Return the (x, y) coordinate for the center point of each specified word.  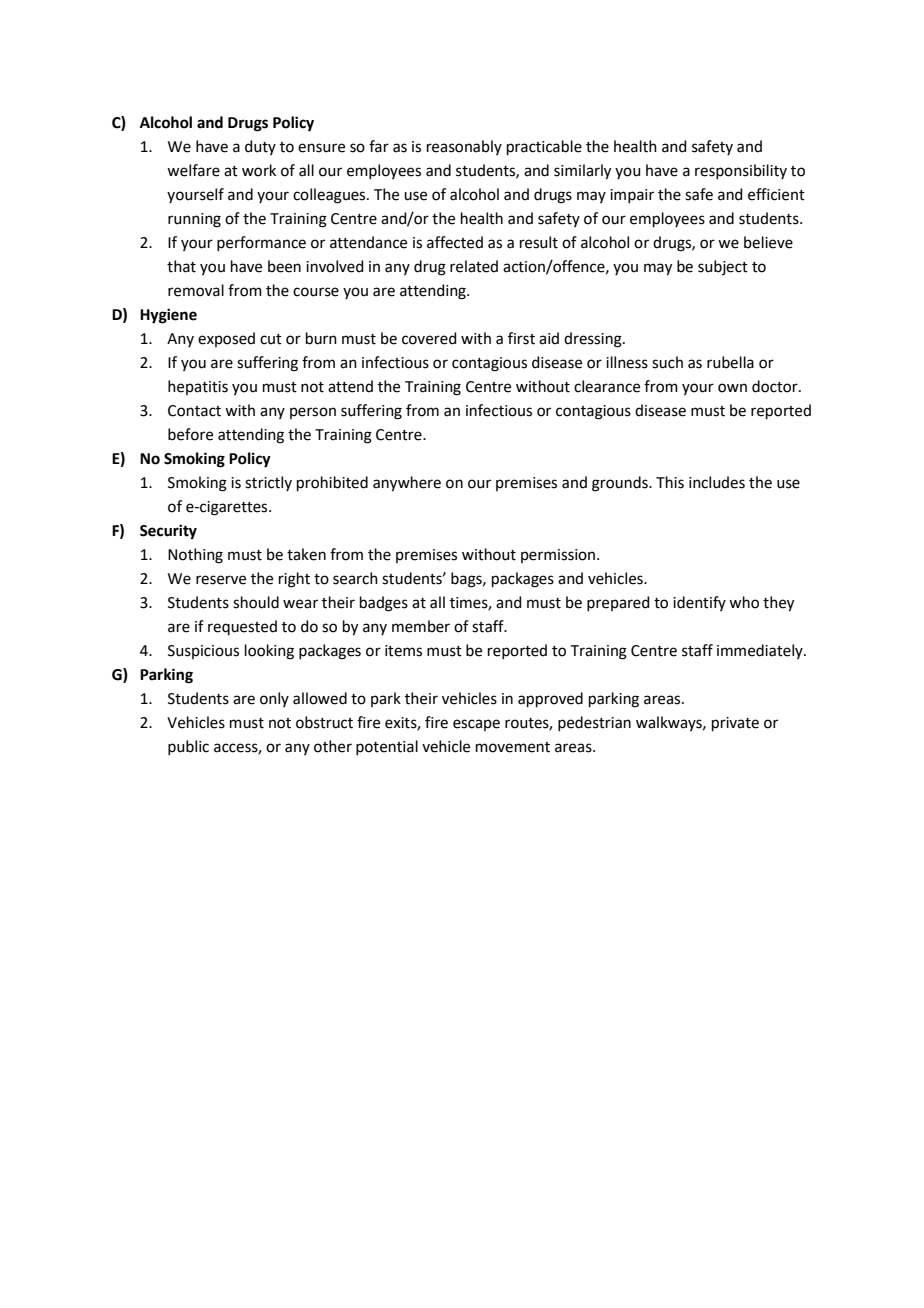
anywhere (407, 484)
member (421, 626)
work (259, 170)
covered (429, 338)
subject (723, 267)
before (190, 434)
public (188, 747)
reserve (221, 580)
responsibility (741, 171)
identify (699, 603)
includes (717, 482)
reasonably (464, 147)
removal (196, 290)
